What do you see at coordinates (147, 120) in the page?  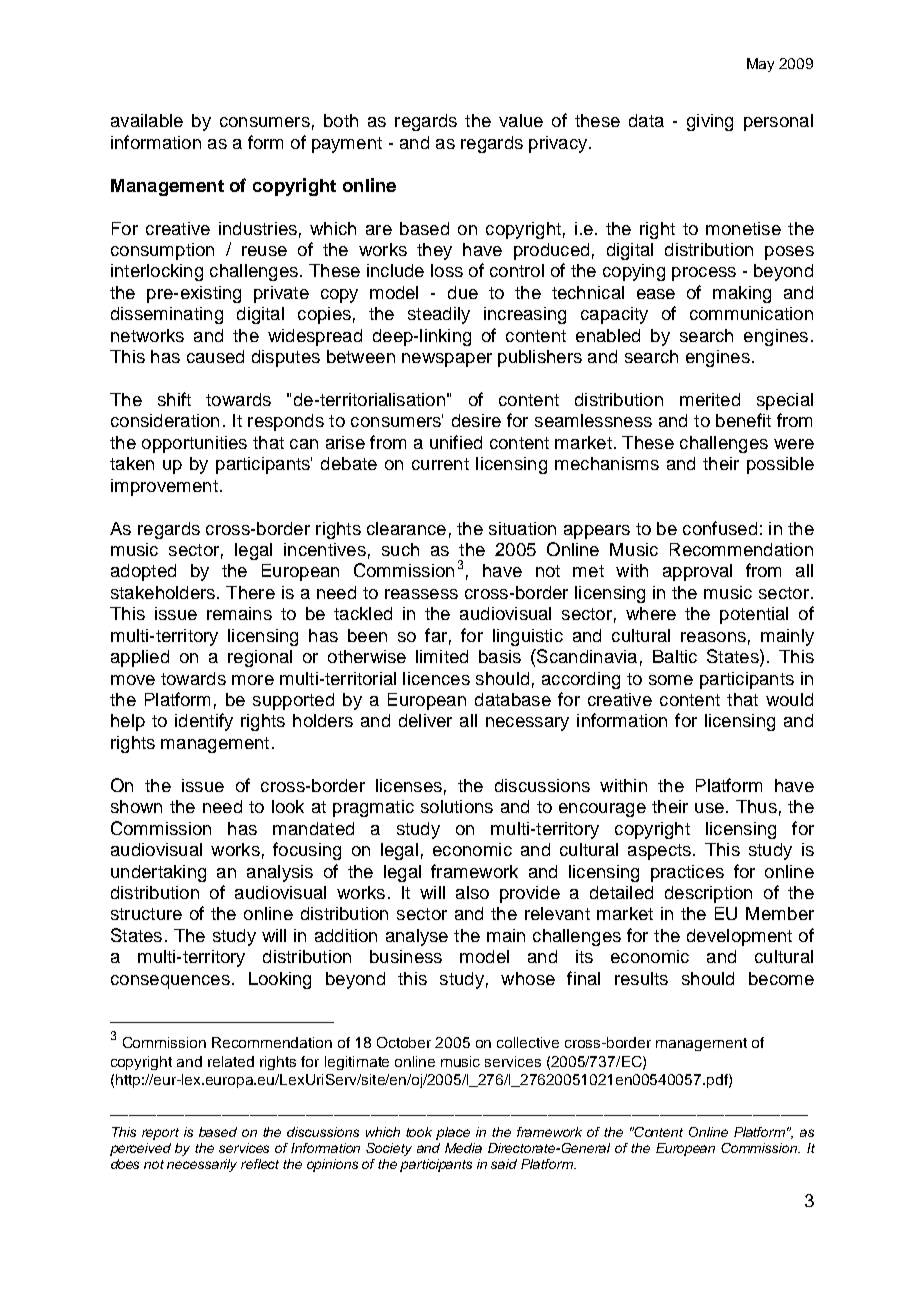 I see `available` at bounding box center [147, 120].
